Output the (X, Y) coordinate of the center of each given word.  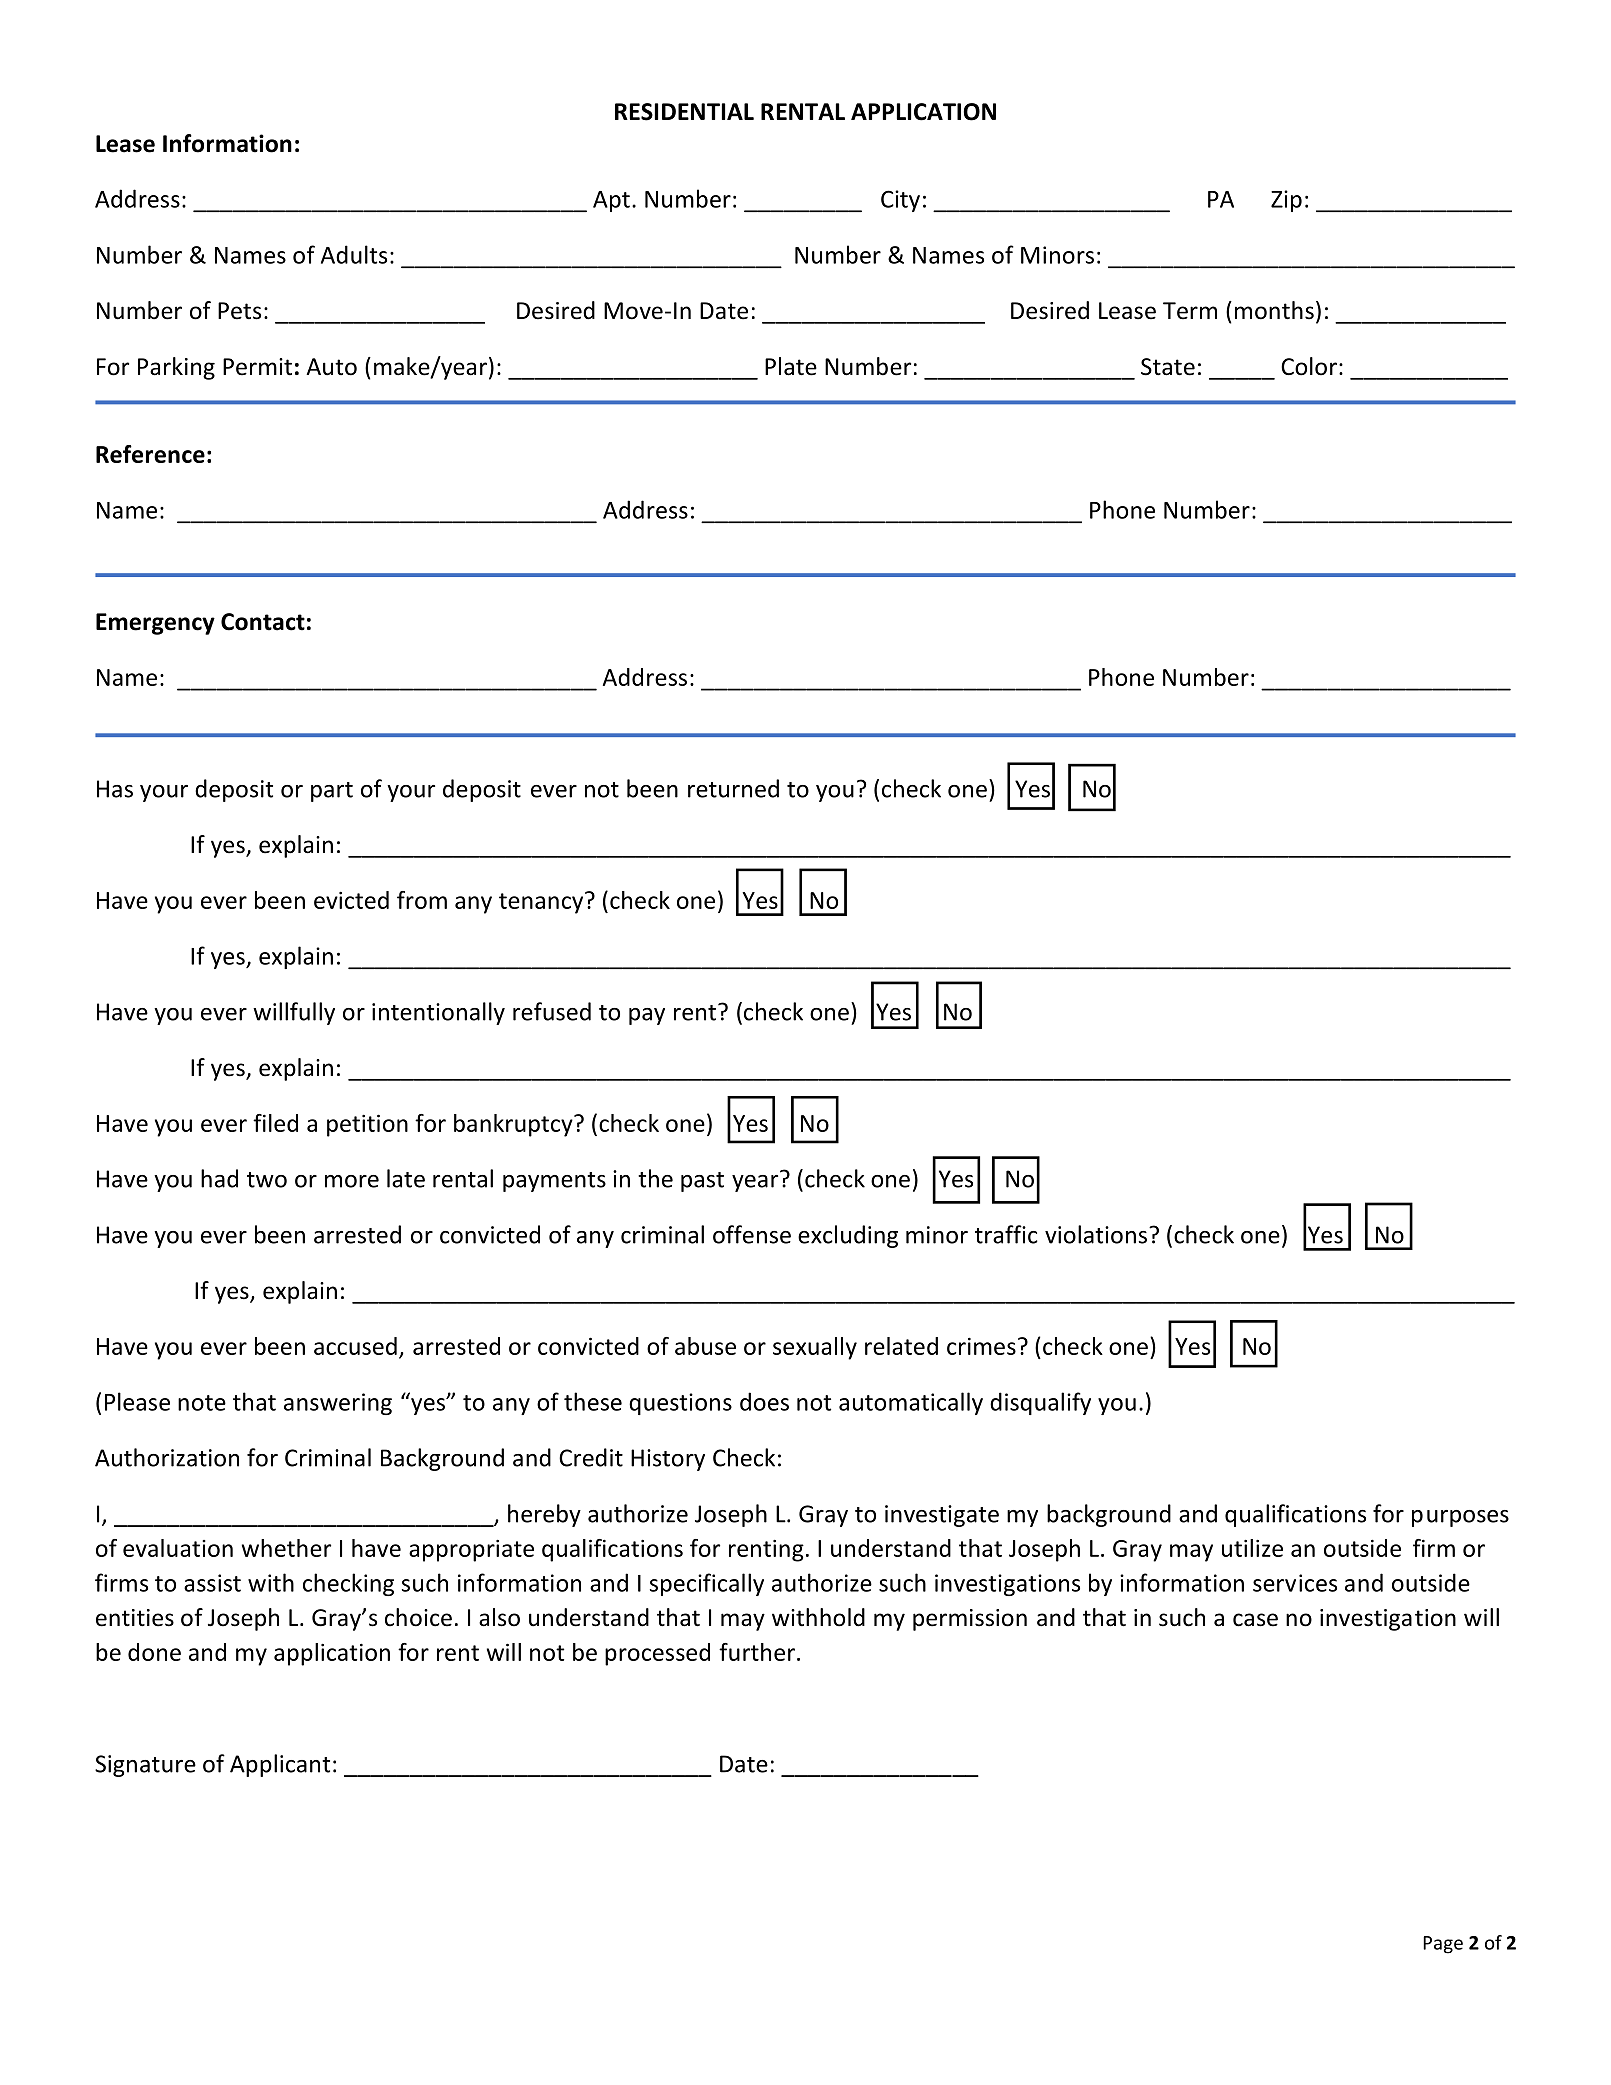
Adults (354, 254)
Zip (1286, 201)
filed (275, 1123)
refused (552, 1011)
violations (1096, 1234)
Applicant (280, 1765)
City (900, 201)
